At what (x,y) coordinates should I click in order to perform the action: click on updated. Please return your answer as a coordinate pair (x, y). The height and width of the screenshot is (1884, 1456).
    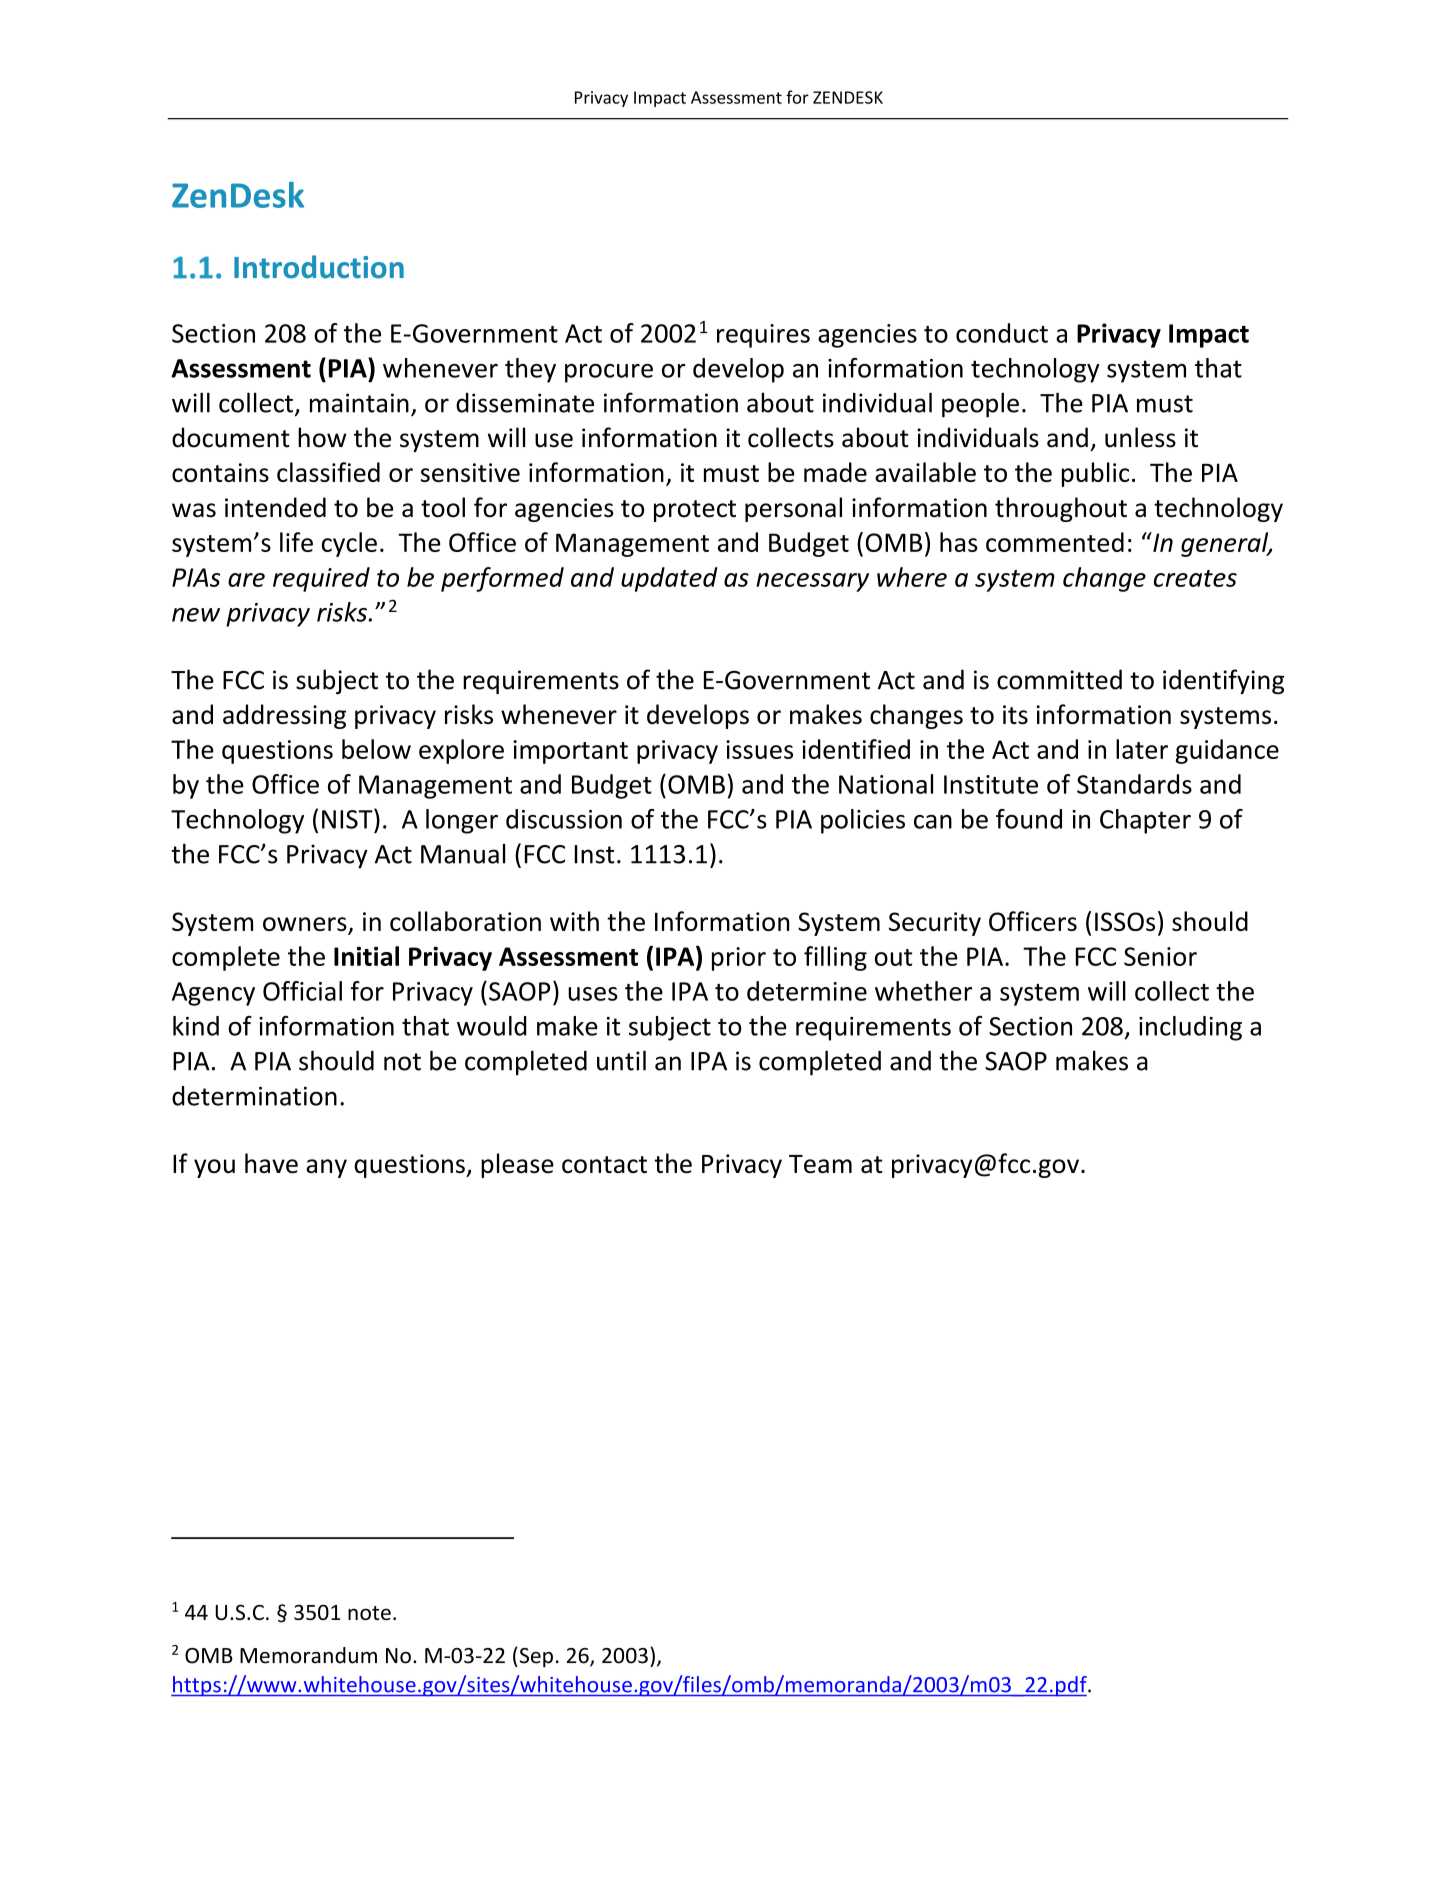
    Looking at the image, I should click on (669, 579).
